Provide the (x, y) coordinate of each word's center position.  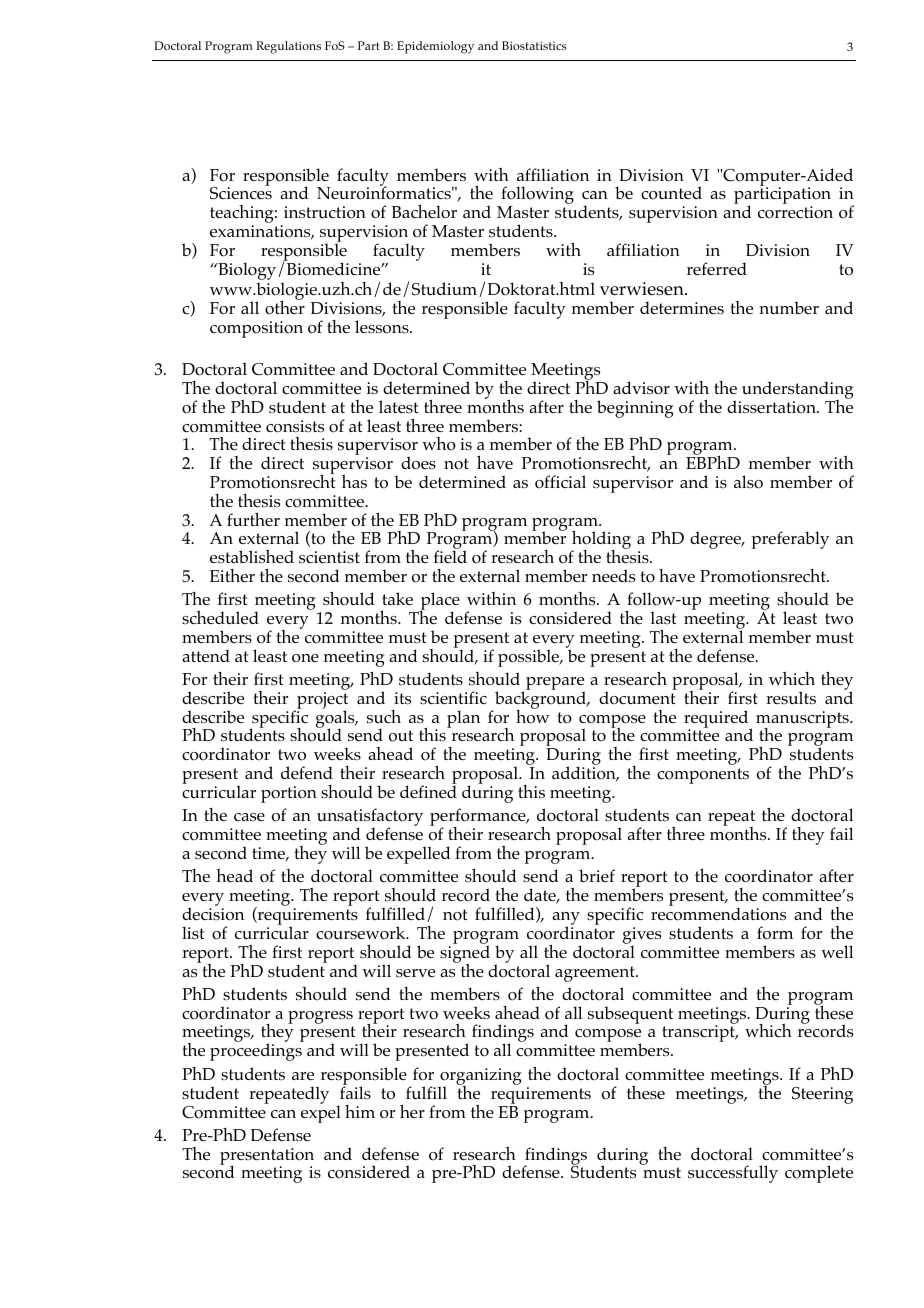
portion (289, 794)
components (703, 776)
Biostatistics (534, 45)
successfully (733, 1174)
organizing (481, 1077)
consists (295, 426)
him (360, 1111)
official (560, 482)
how (533, 715)
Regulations (288, 47)
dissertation (772, 407)
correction (795, 212)
